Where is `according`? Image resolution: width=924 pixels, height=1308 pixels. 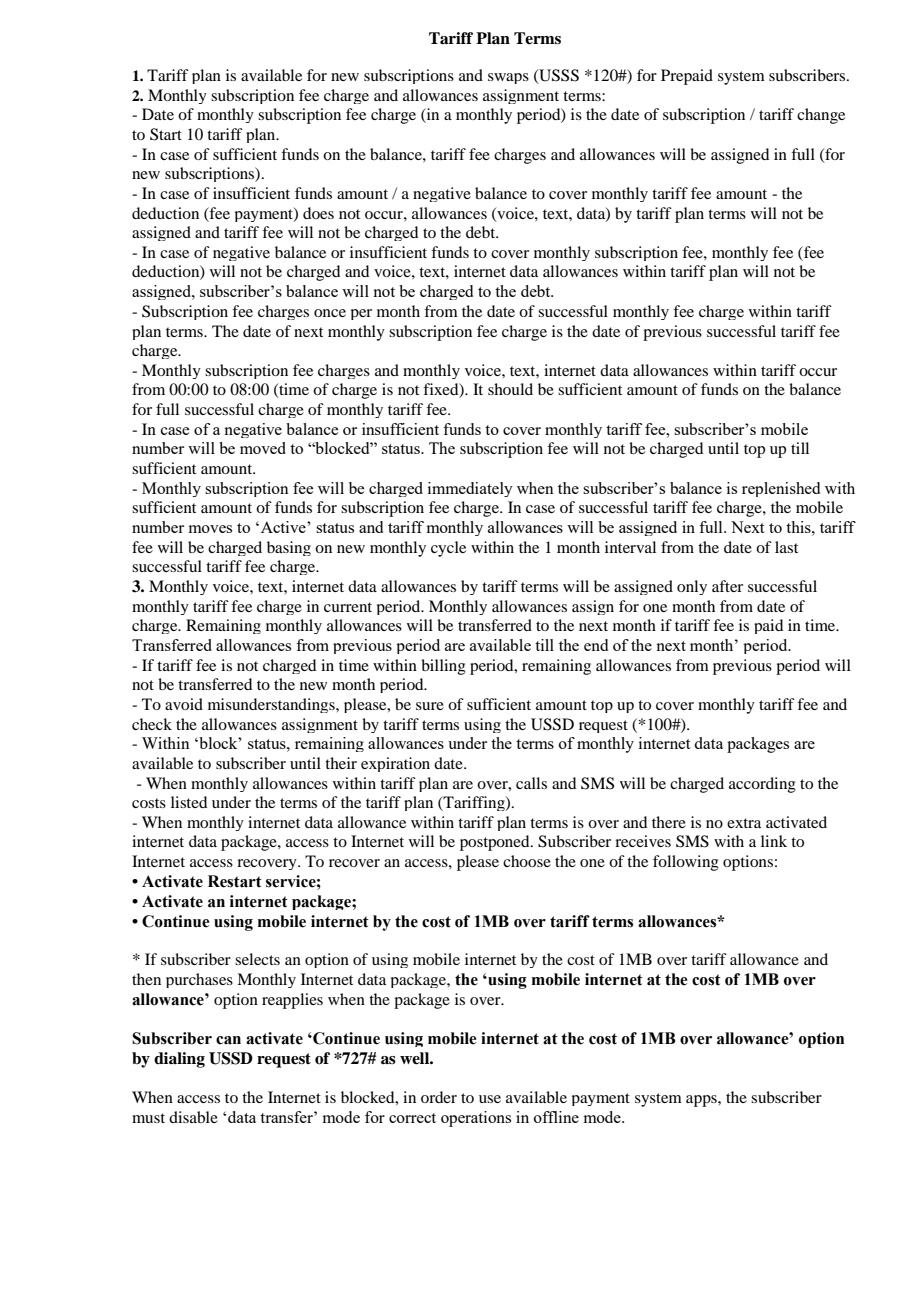
according is located at coordinates (762, 785).
